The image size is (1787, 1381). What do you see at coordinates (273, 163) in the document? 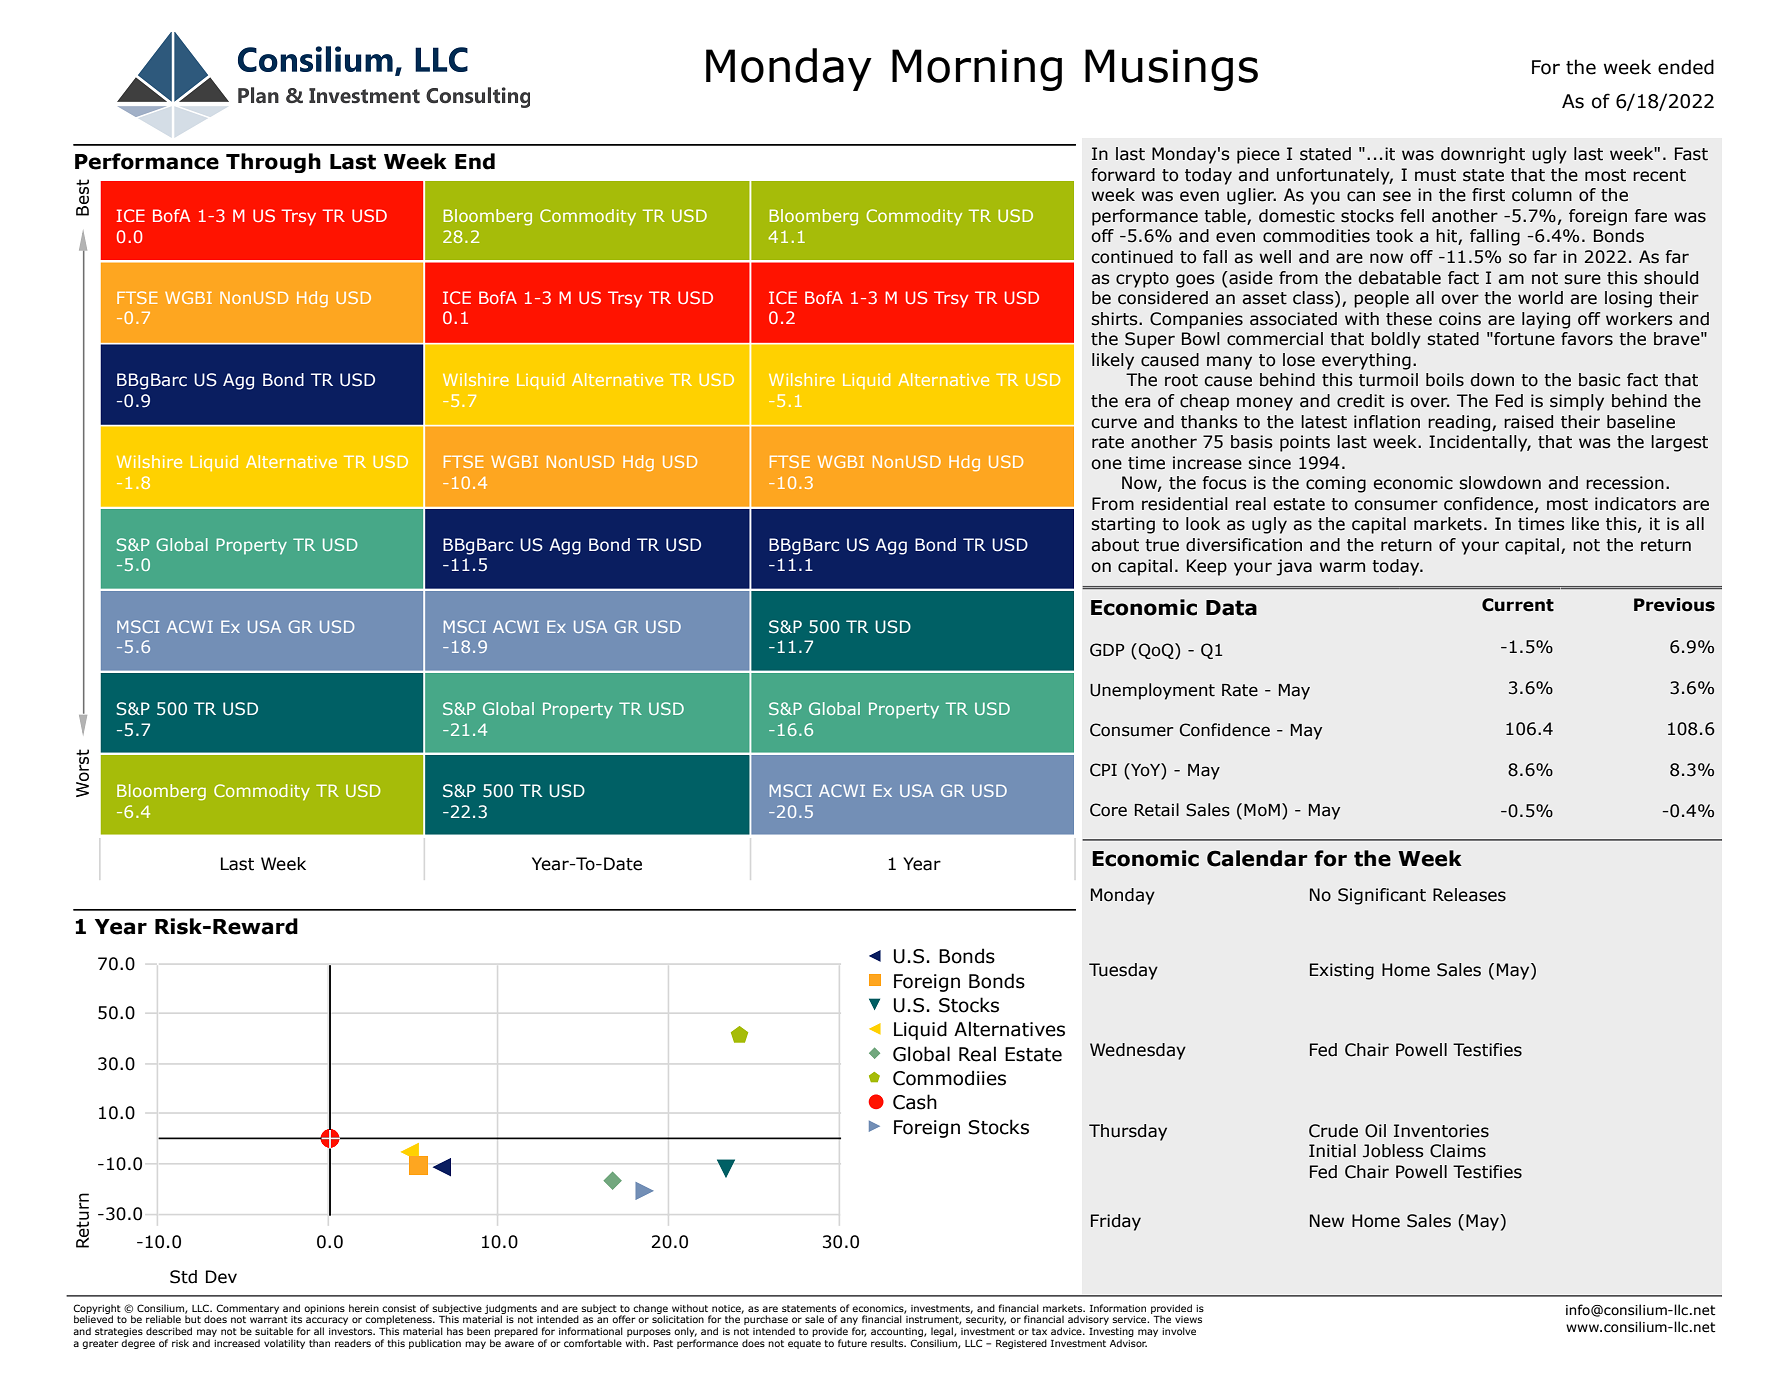
I see `Through` at bounding box center [273, 163].
